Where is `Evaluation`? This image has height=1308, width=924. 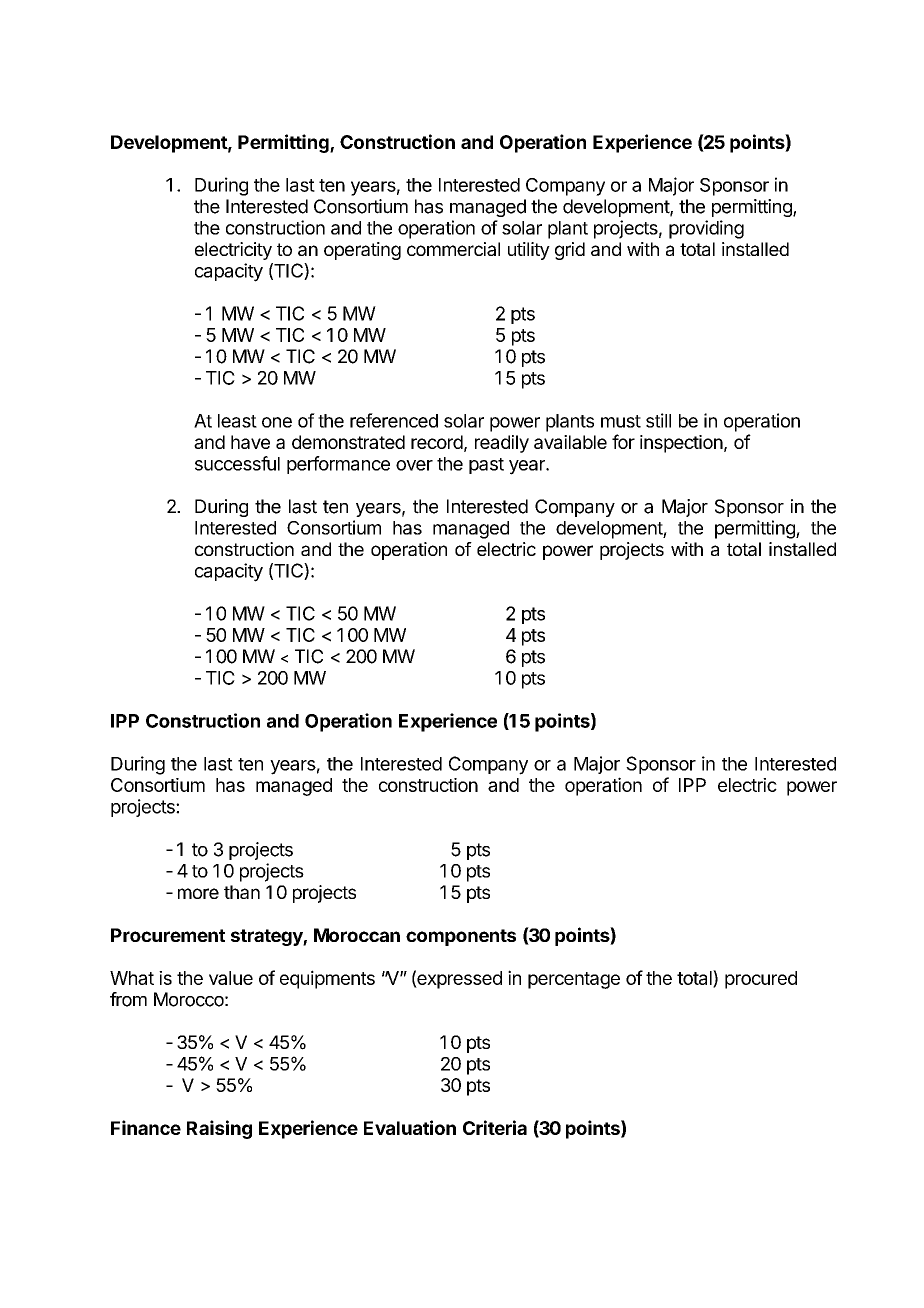 Evaluation is located at coordinates (410, 1127).
